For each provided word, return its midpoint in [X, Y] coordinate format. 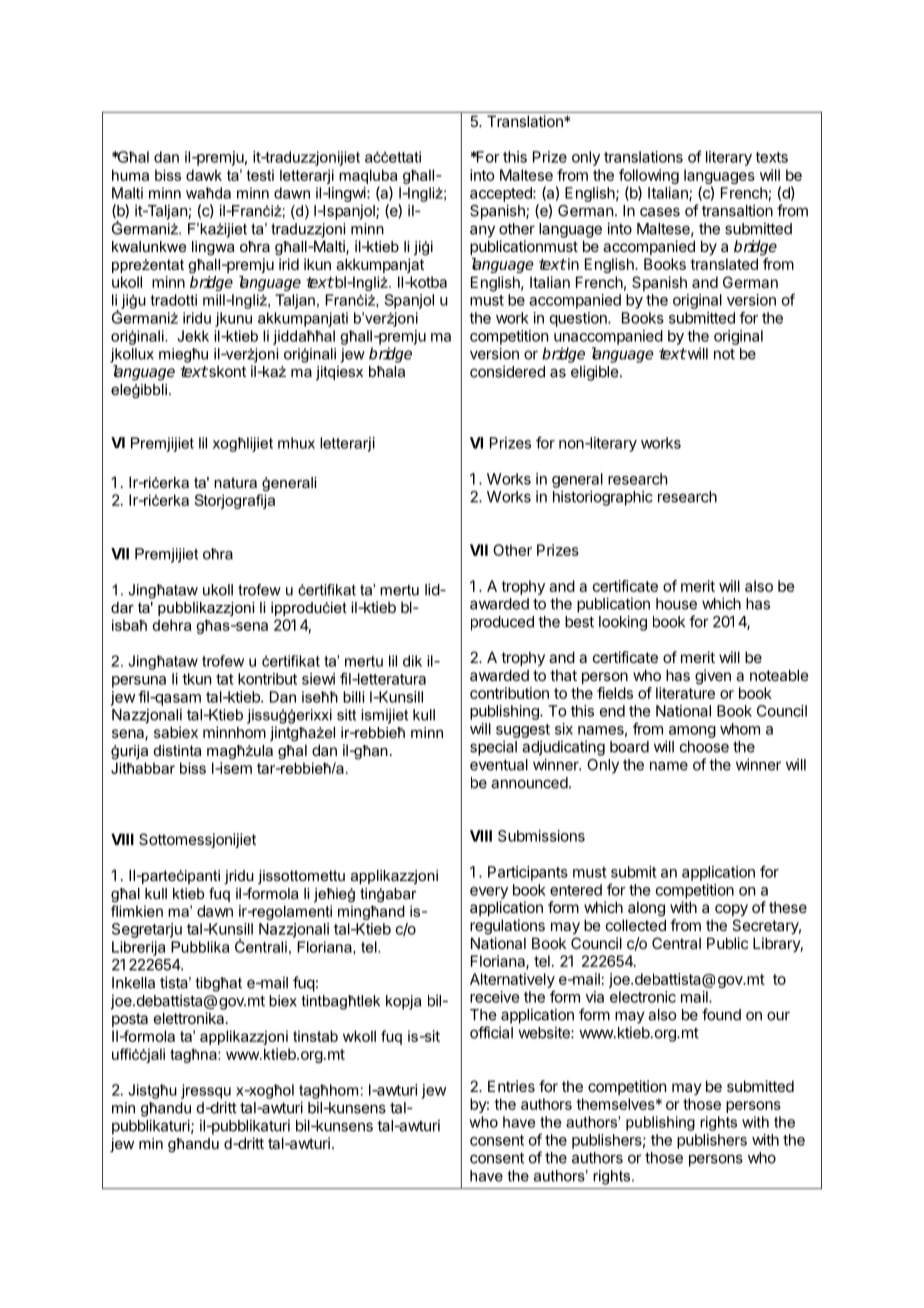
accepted [502, 194]
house [676, 604]
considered [507, 371]
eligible [594, 373]
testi [260, 175]
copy [731, 910]
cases [660, 212]
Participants [528, 873]
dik [412, 661]
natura [235, 482]
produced [502, 623]
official [491, 1032]
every [489, 893]
